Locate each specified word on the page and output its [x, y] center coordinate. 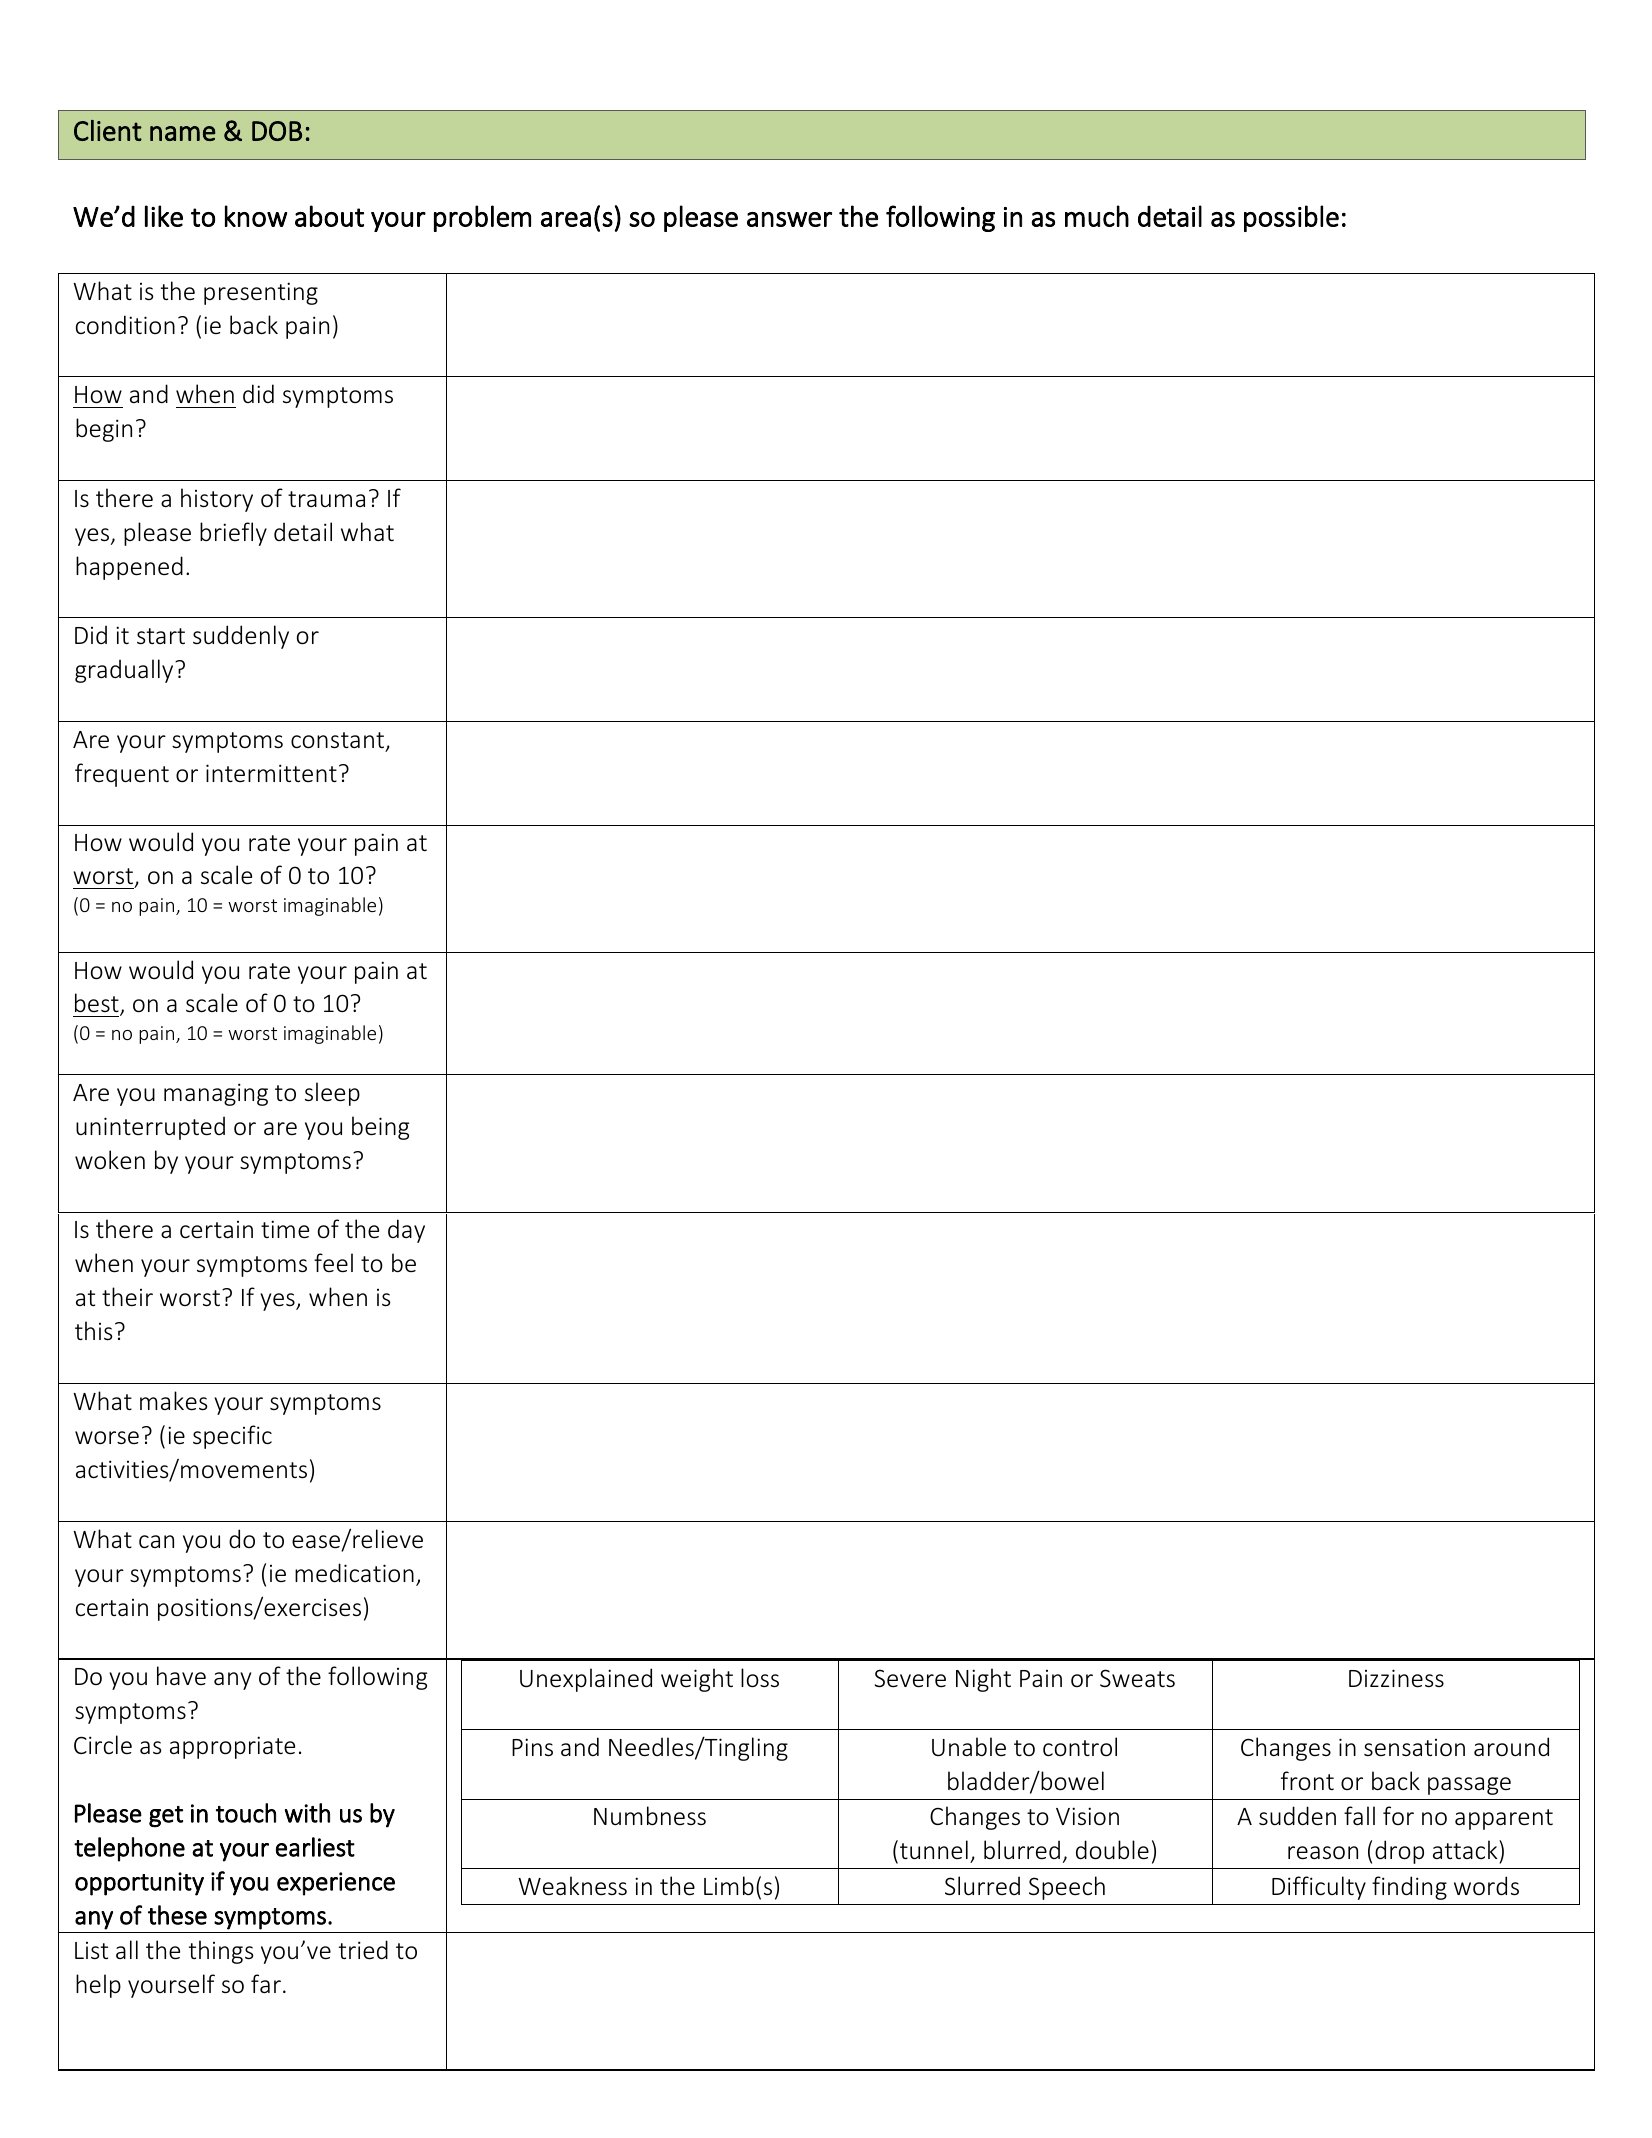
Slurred [982, 1886]
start [161, 636]
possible [1291, 218]
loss [760, 1678]
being [380, 1128]
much [1097, 216]
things [221, 1952]
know [256, 216]
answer [789, 219]
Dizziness [1396, 1678]
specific [232, 1437]
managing [216, 1094]
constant [339, 741]
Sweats [1137, 1678]
